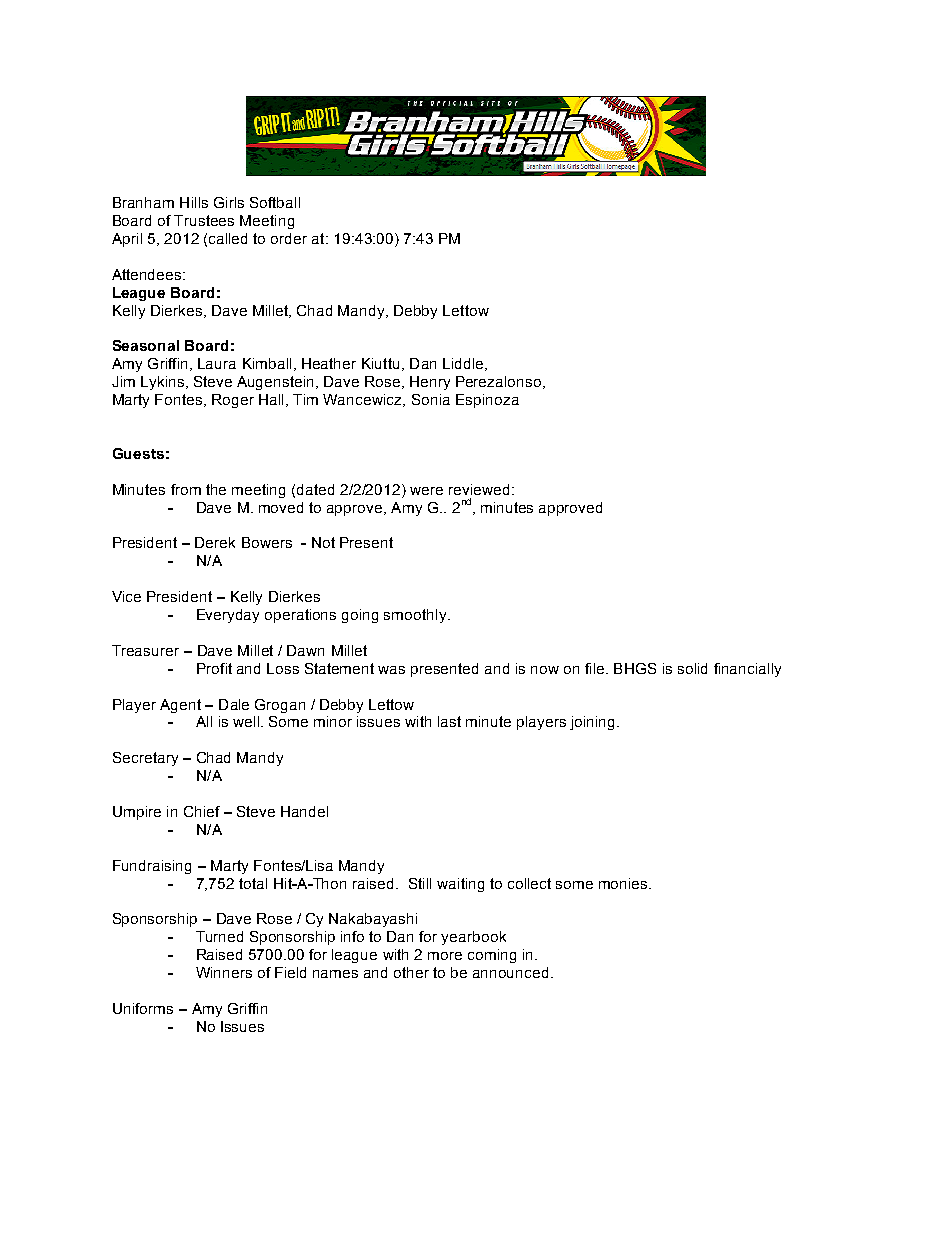  I want to click on solid, so click(692, 668).
